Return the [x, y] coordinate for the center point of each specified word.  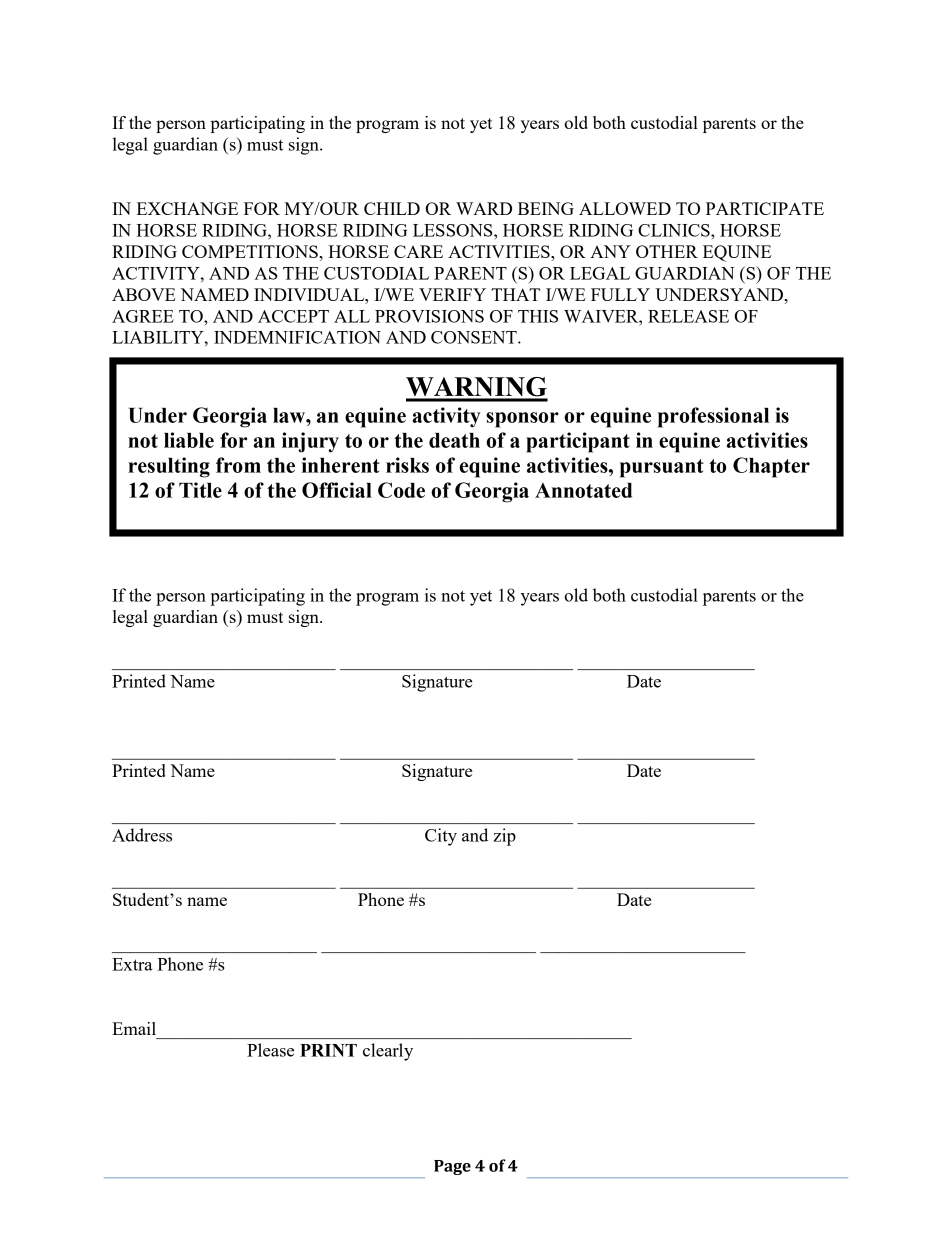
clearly [388, 1052]
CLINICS [675, 230]
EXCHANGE [187, 208]
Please [270, 1050]
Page [452, 1167]
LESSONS [454, 230]
